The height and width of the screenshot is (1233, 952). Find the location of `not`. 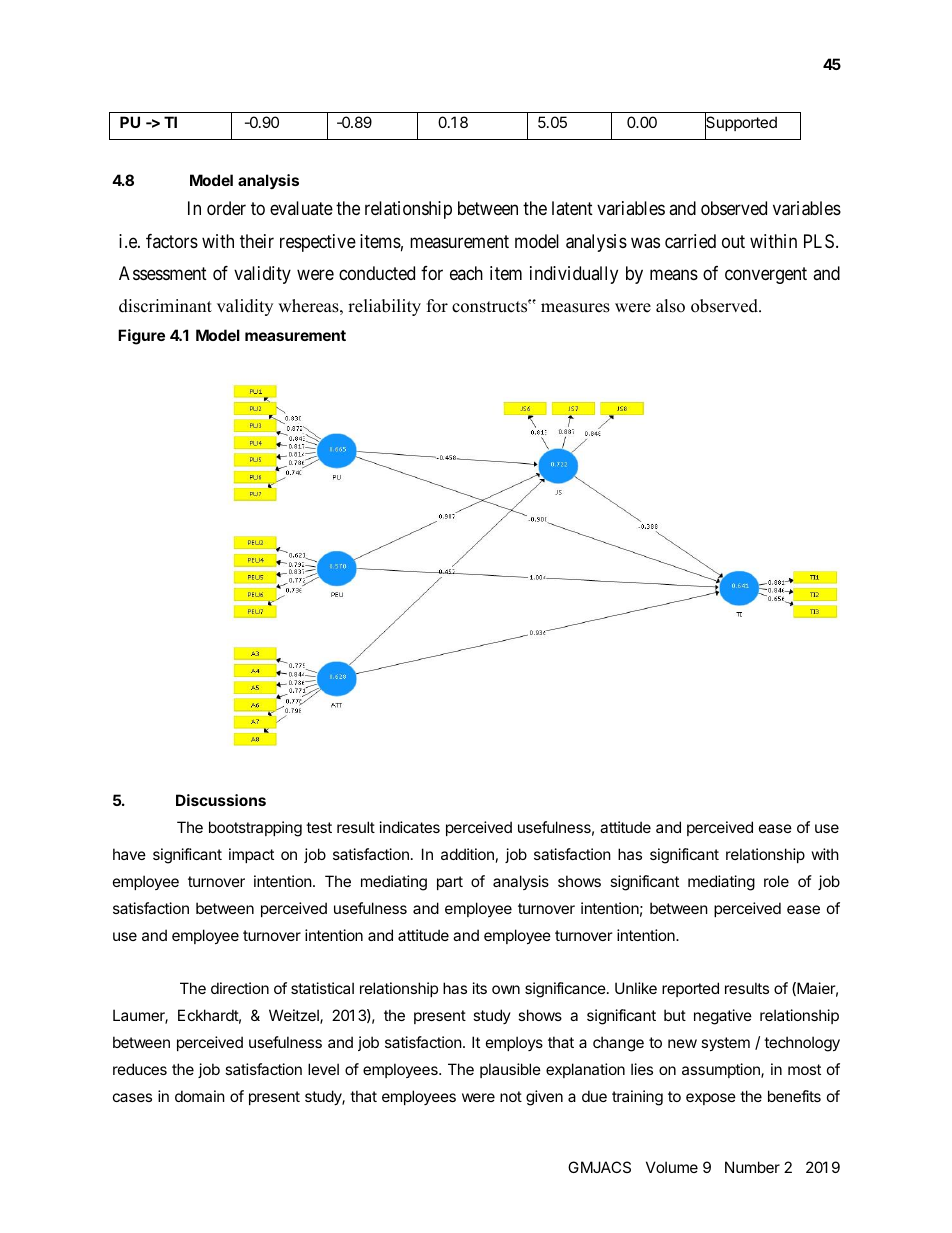

not is located at coordinates (511, 1096).
